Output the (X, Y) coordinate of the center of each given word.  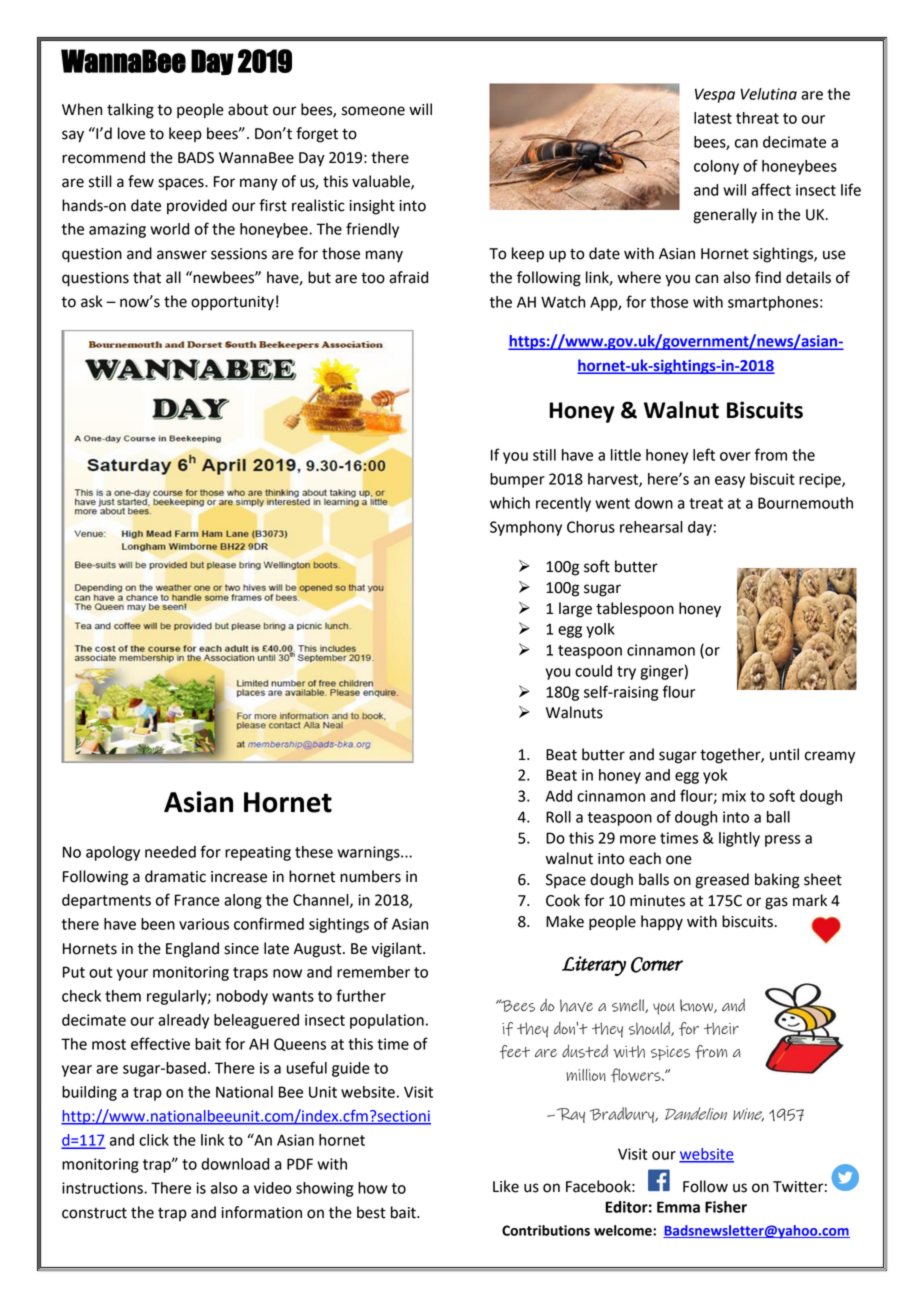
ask (92, 301)
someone (373, 111)
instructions (103, 1188)
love (131, 133)
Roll (558, 817)
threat (757, 118)
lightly (739, 839)
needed (170, 852)
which (510, 503)
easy (730, 482)
